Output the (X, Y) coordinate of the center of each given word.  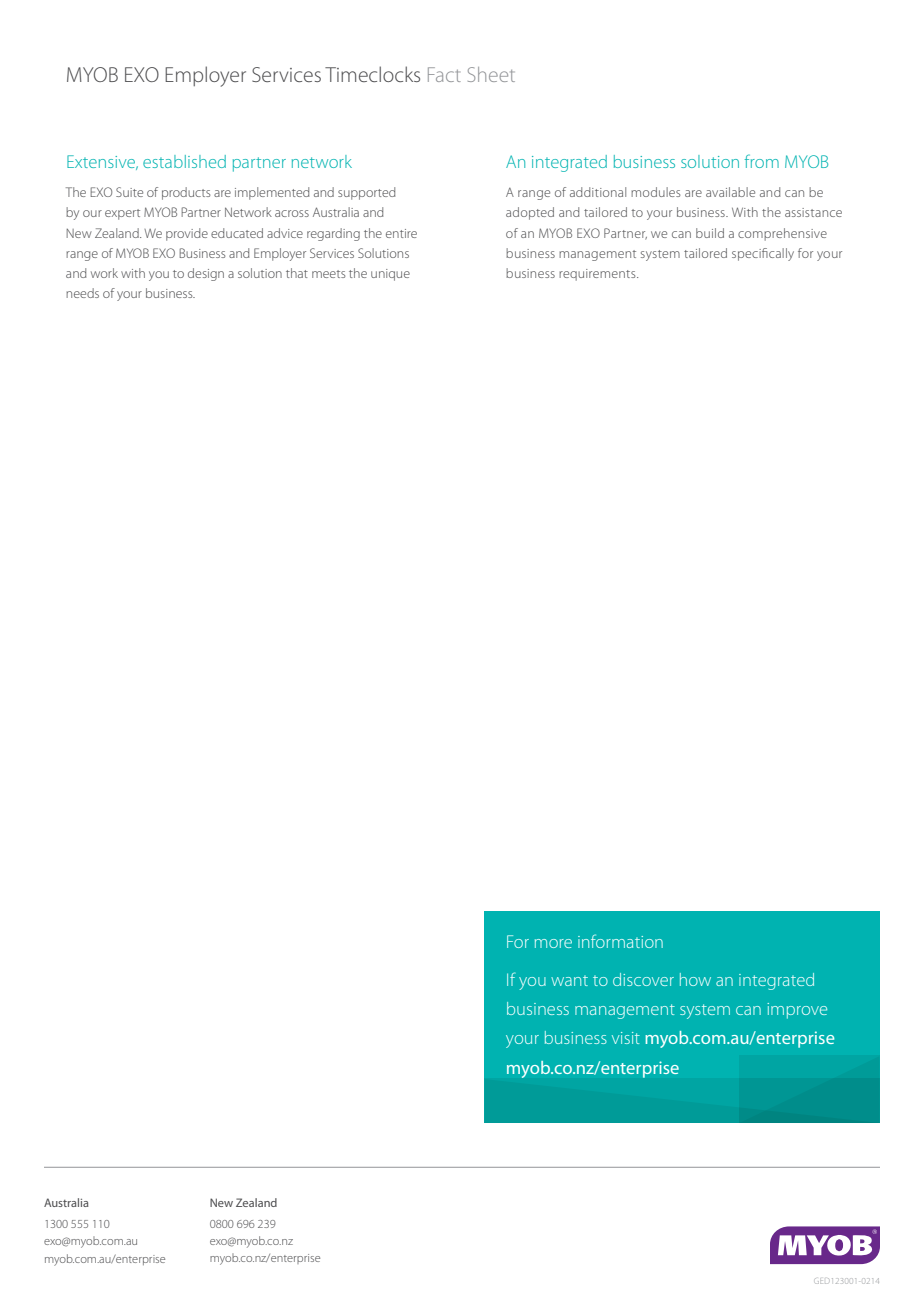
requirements (598, 275)
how (695, 979)
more (553, 943)
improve (797, 1011)
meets (328, 274)
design (206, 274)
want (569, 980)
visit (626, 1038)
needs (82, 293)
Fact (444, 74)
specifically (763, 254)
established (184, 161)
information (620, 941)
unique (390, 275)
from (762, 161)
